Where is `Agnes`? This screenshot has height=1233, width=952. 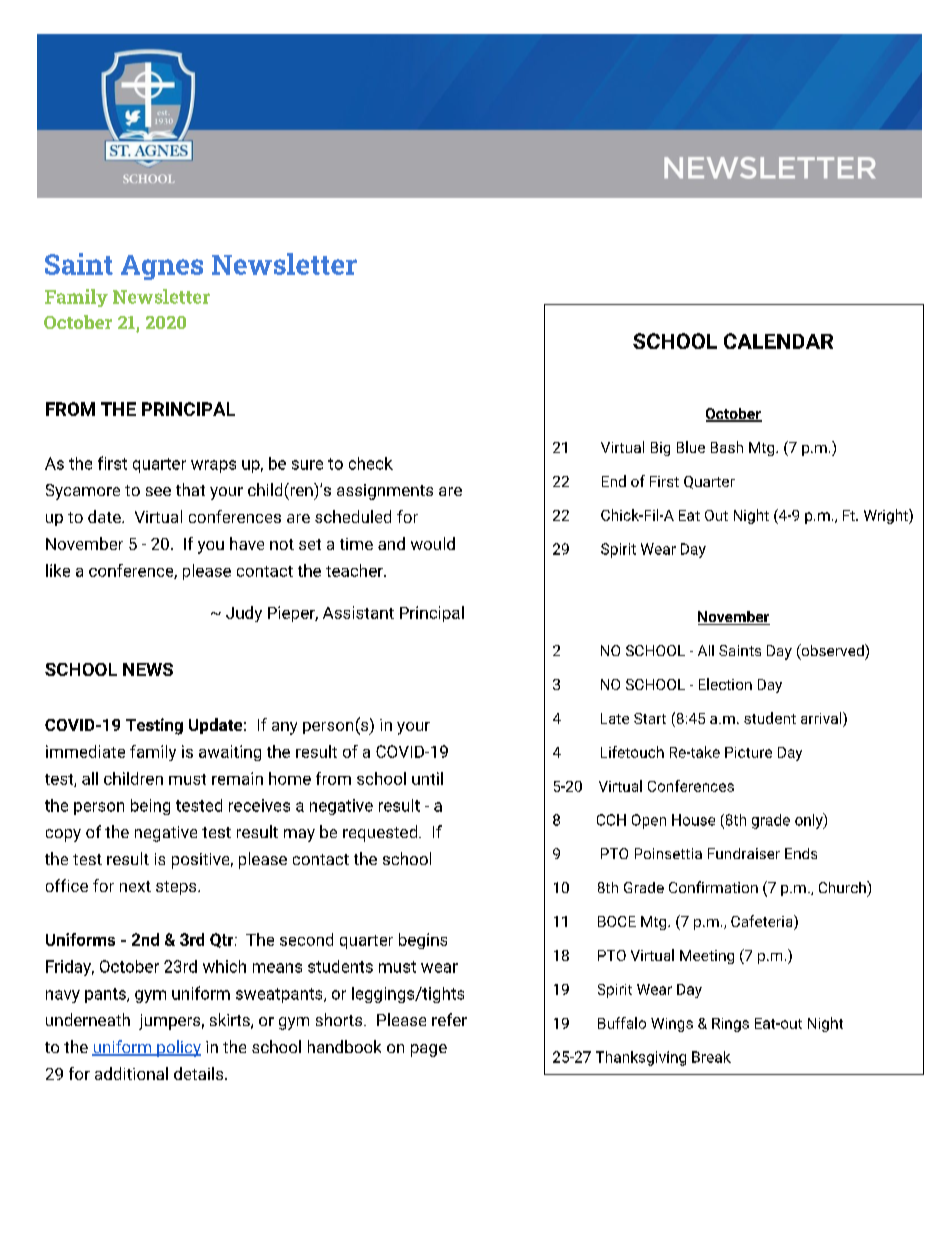 Agnes is located at coordinates (162, 267).
